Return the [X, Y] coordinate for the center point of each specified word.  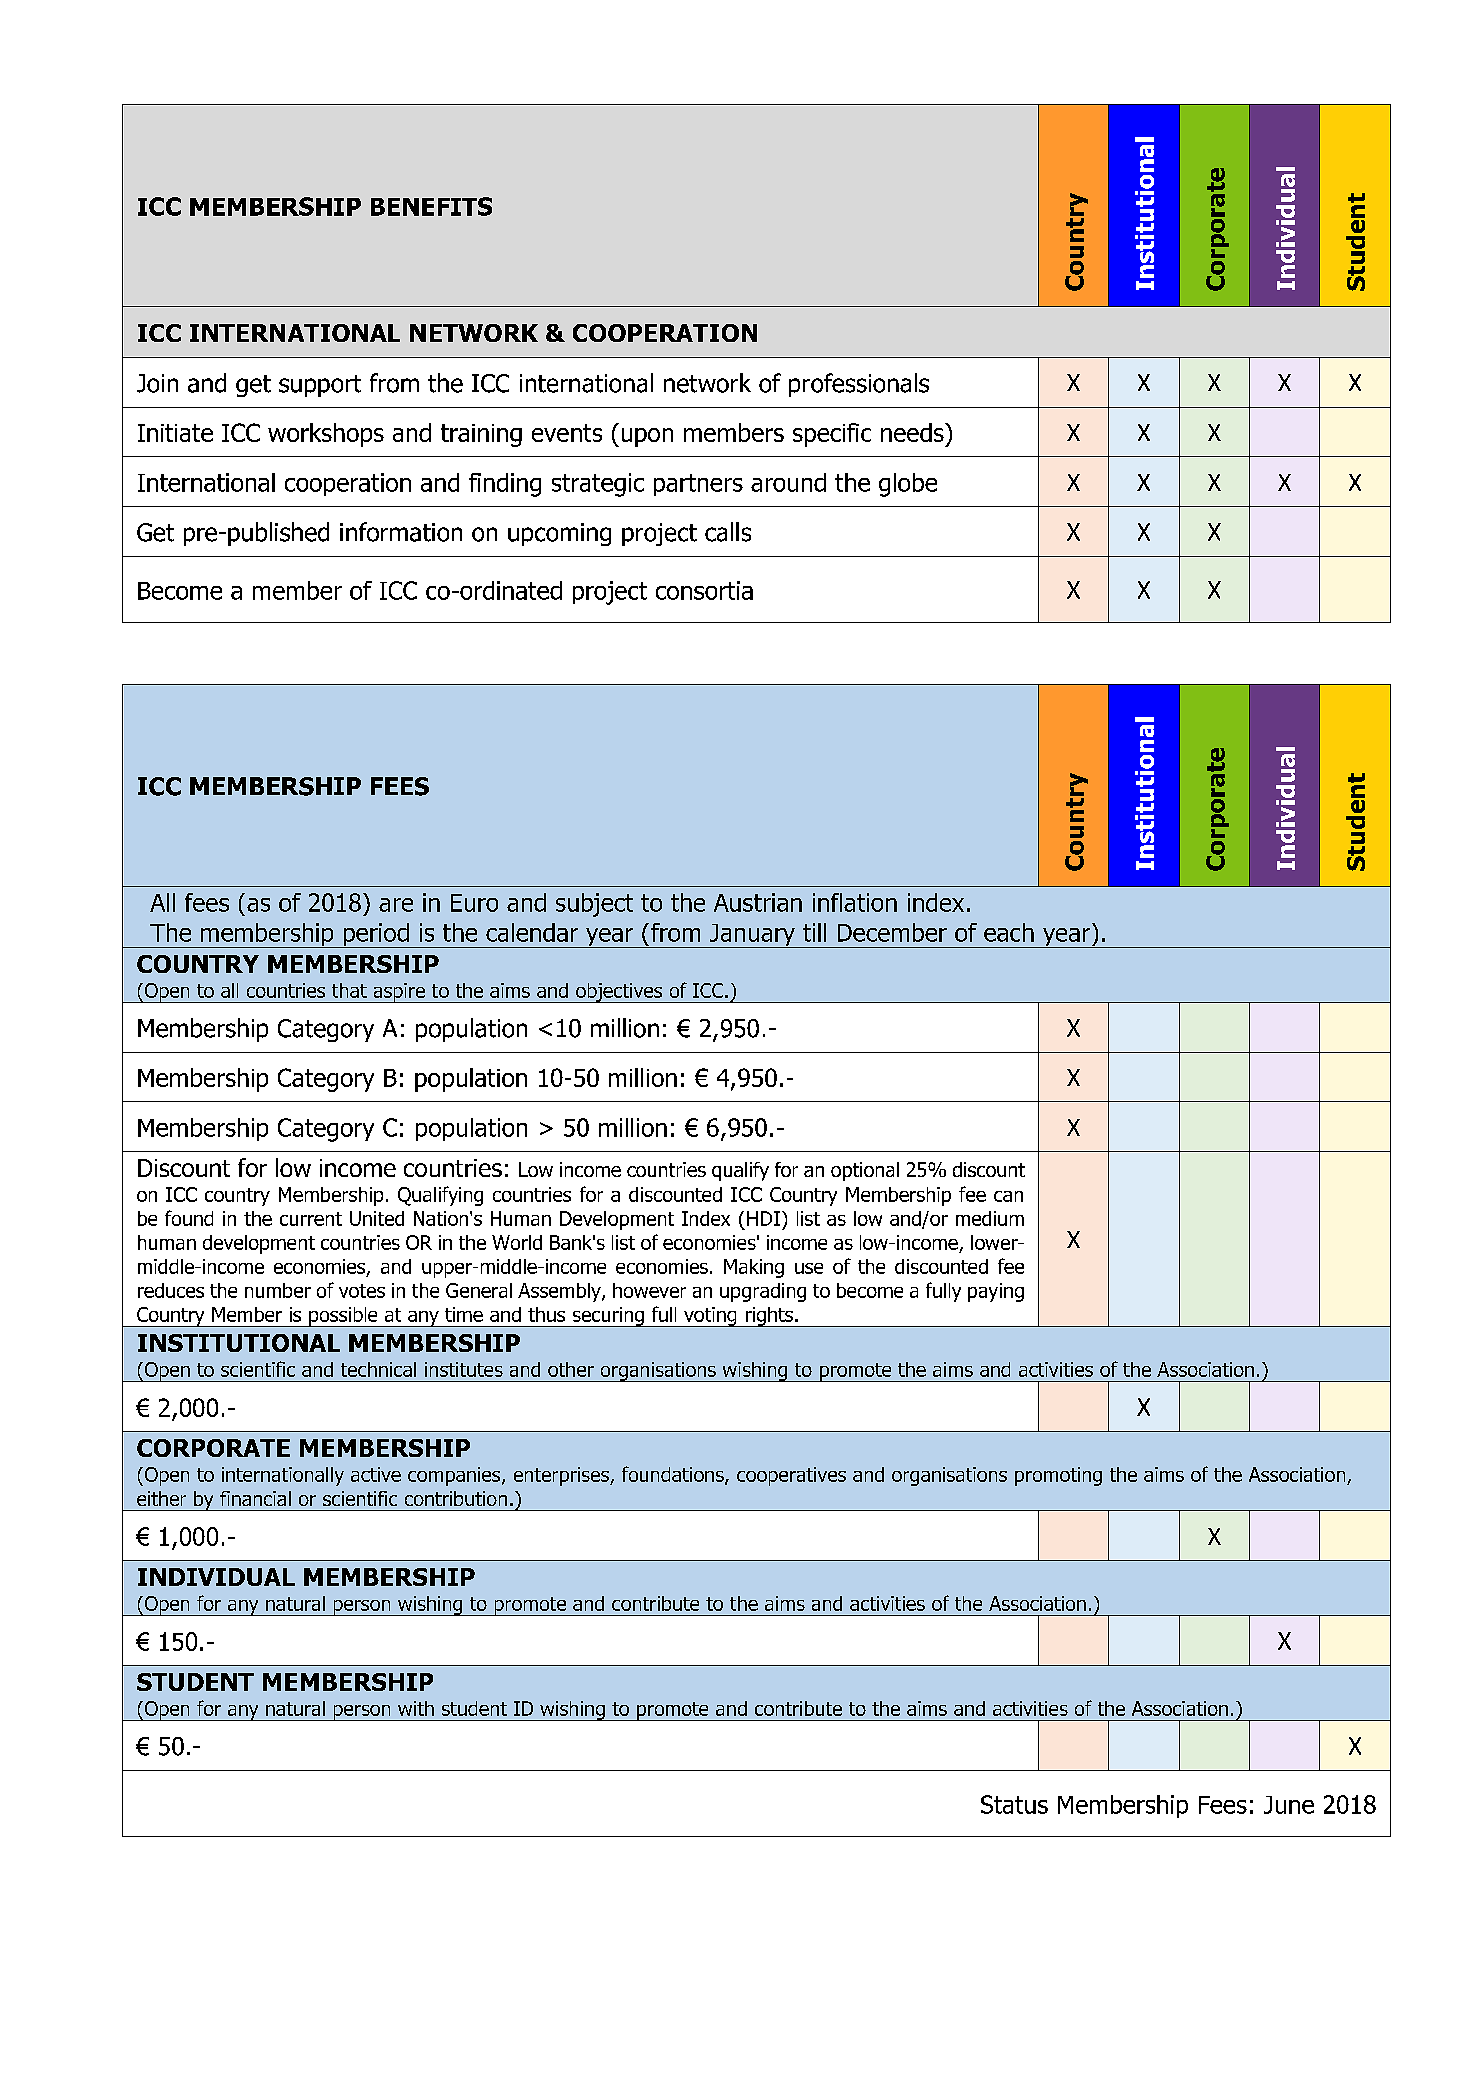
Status [1014, 1804]
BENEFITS [431, 206]
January [752, 936]
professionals [859, 385]
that [349, 990]
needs [913, 432]
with [416, 1708]
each [1009, 932]
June [1289, 1805]
